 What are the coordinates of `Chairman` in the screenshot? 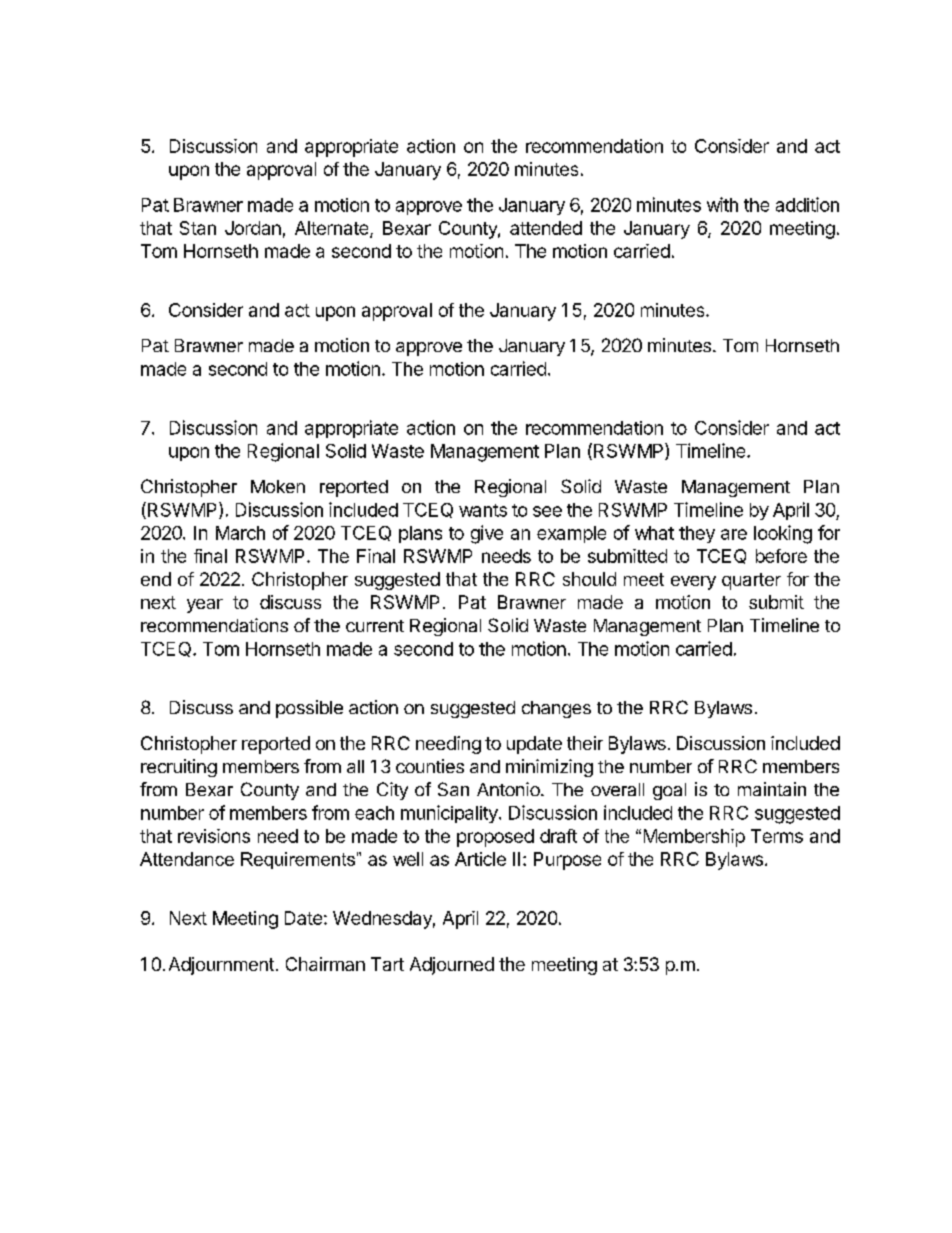 It's located at (325, 964).
